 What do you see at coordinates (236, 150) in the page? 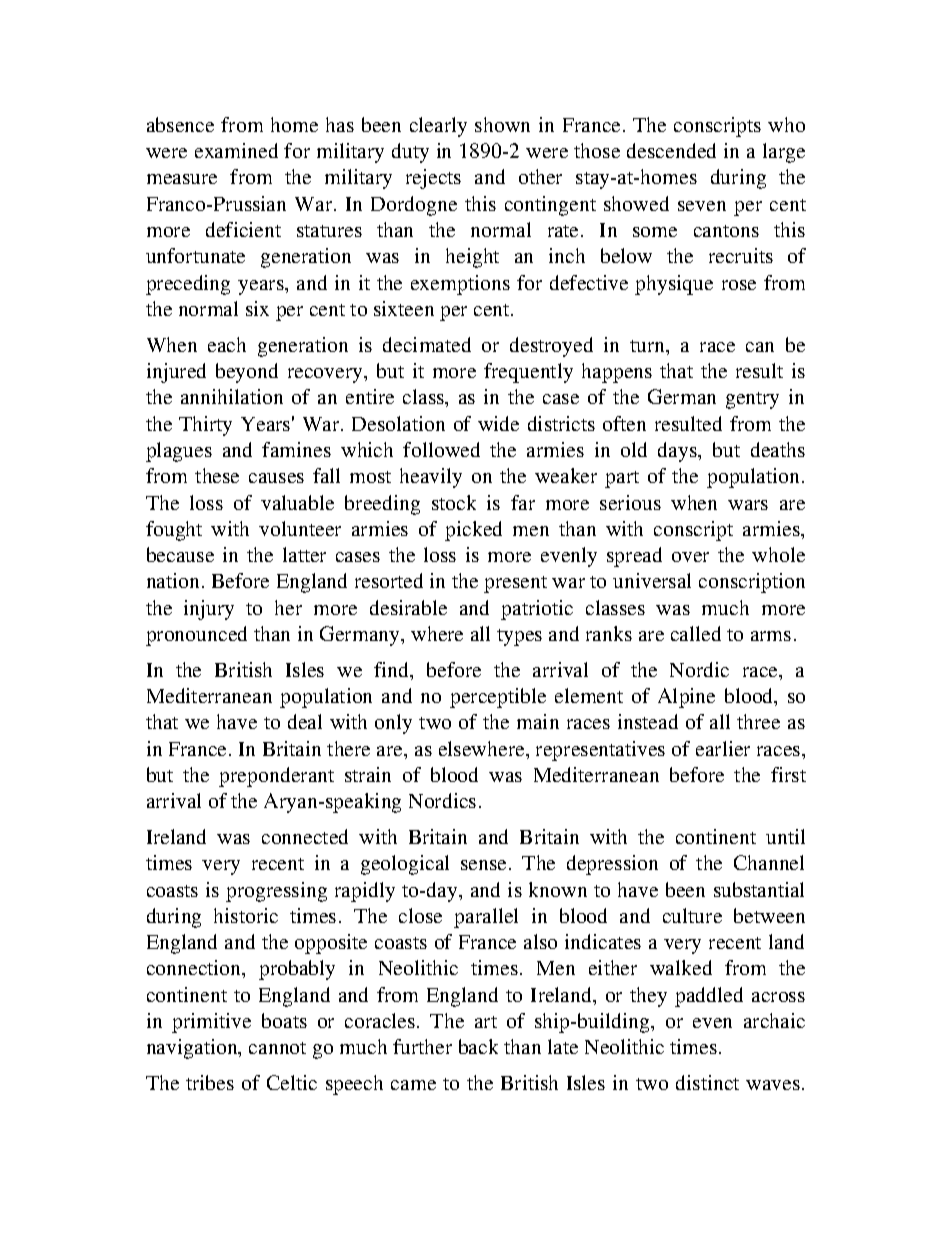
I see `examined` at bounding box center [236, 150].
